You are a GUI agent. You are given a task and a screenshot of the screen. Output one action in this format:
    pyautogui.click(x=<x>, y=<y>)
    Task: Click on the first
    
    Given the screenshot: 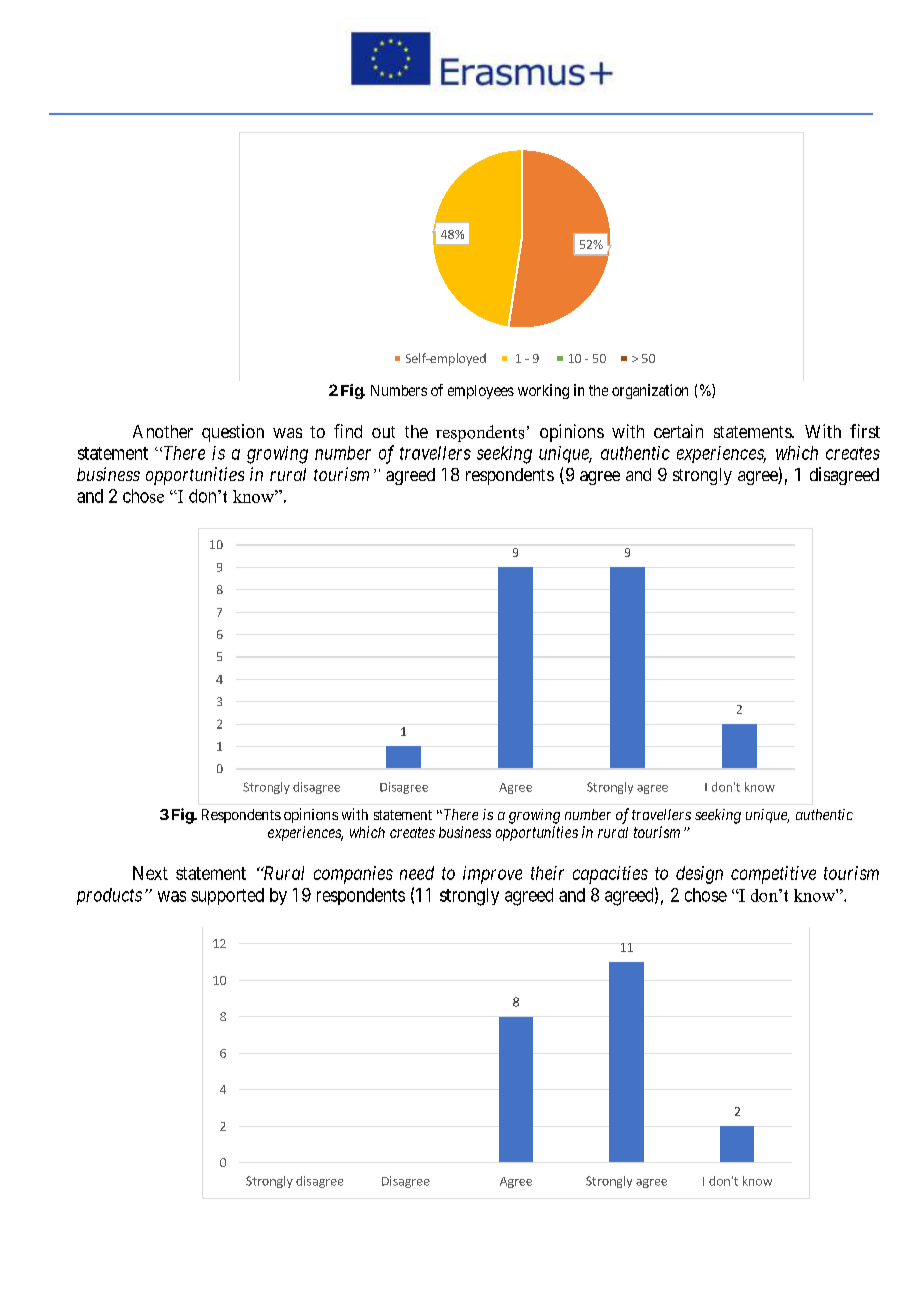 What is the action you would take?
    pyautogui.click(x=865, y=431)
